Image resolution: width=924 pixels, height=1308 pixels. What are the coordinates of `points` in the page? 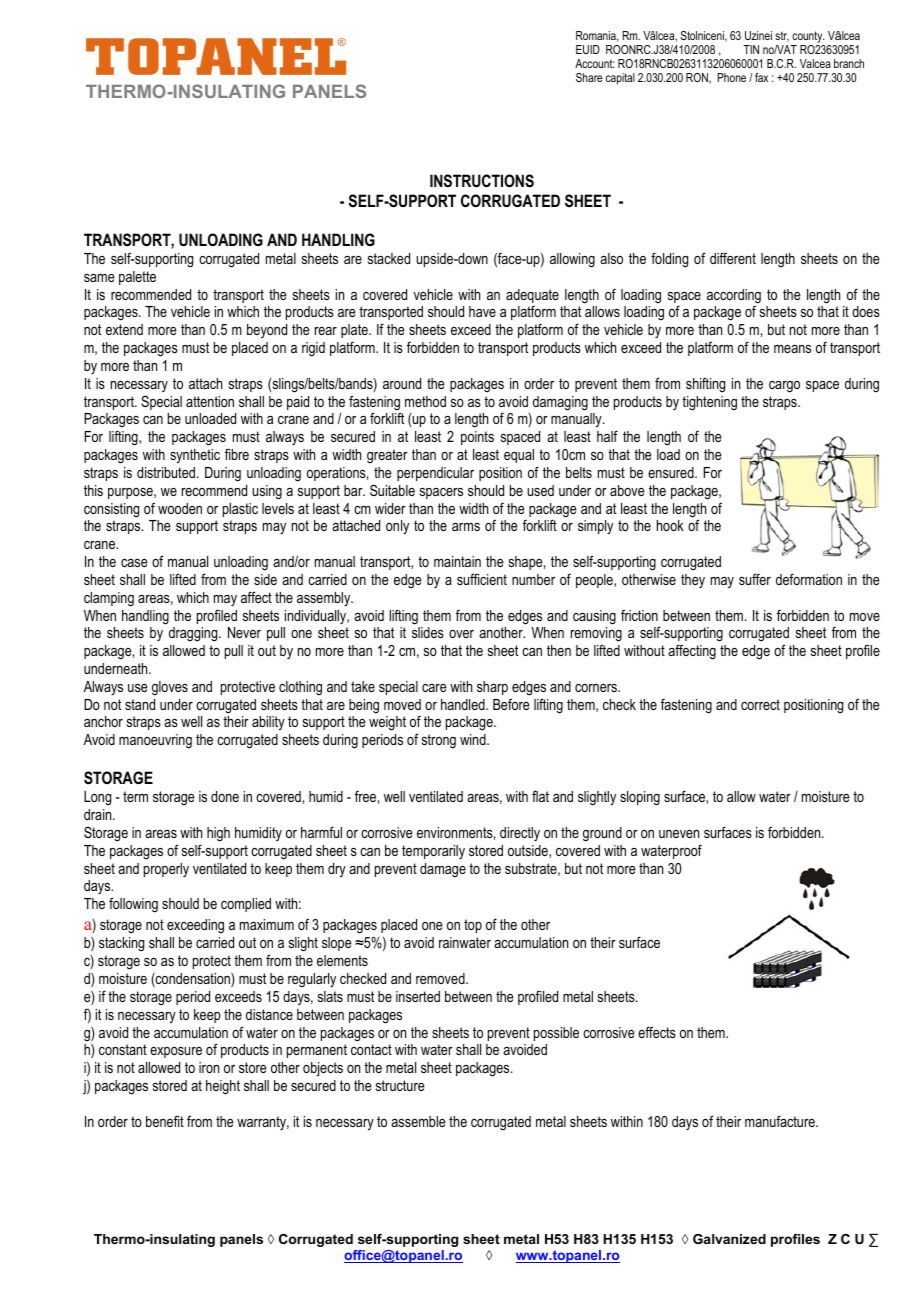 It's located at (477, 438).
